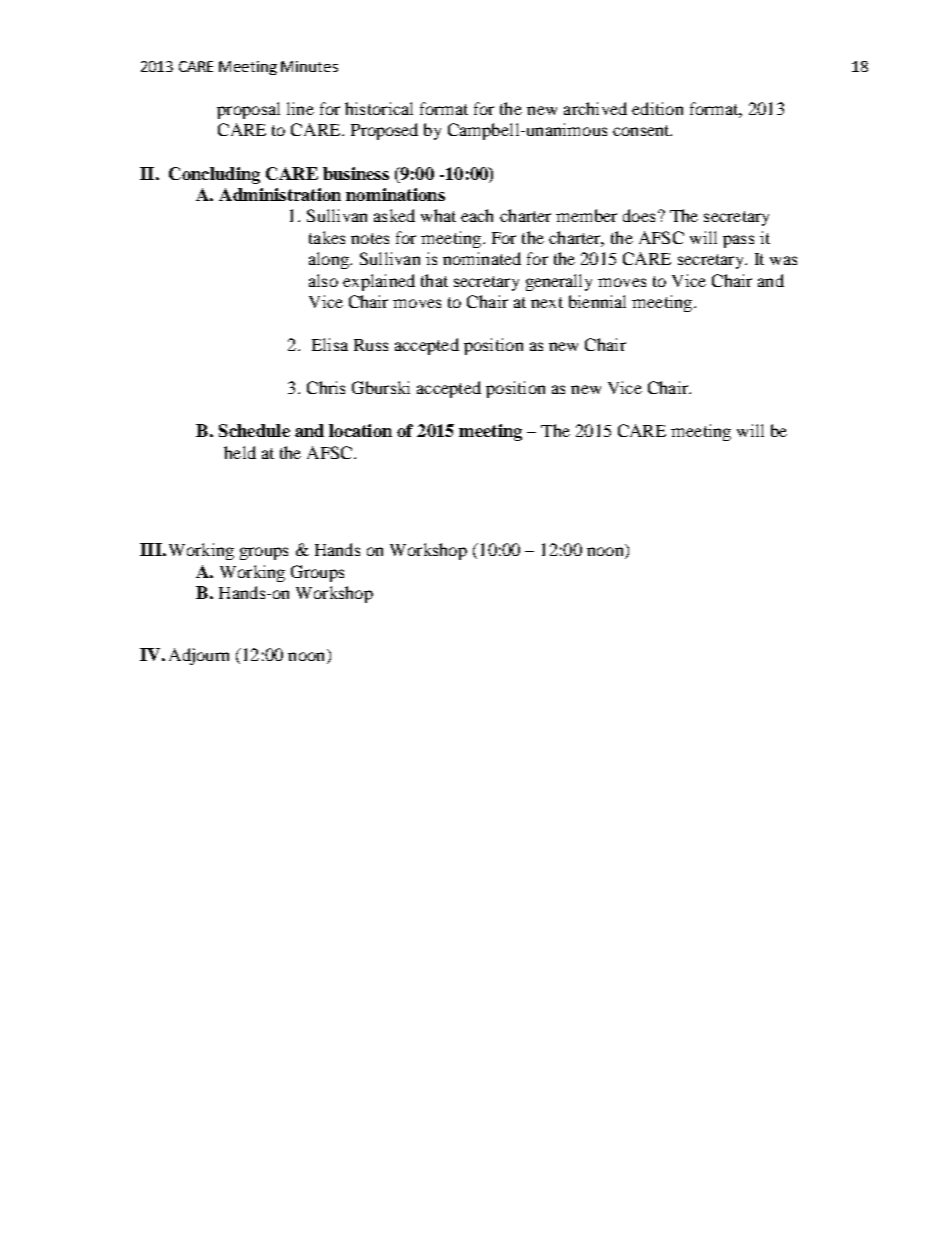 The width and height of the screenshot is (952, 1233). Describe the element at coordinates (326, 387) in the screenshot. I see `Chris` at that location.
